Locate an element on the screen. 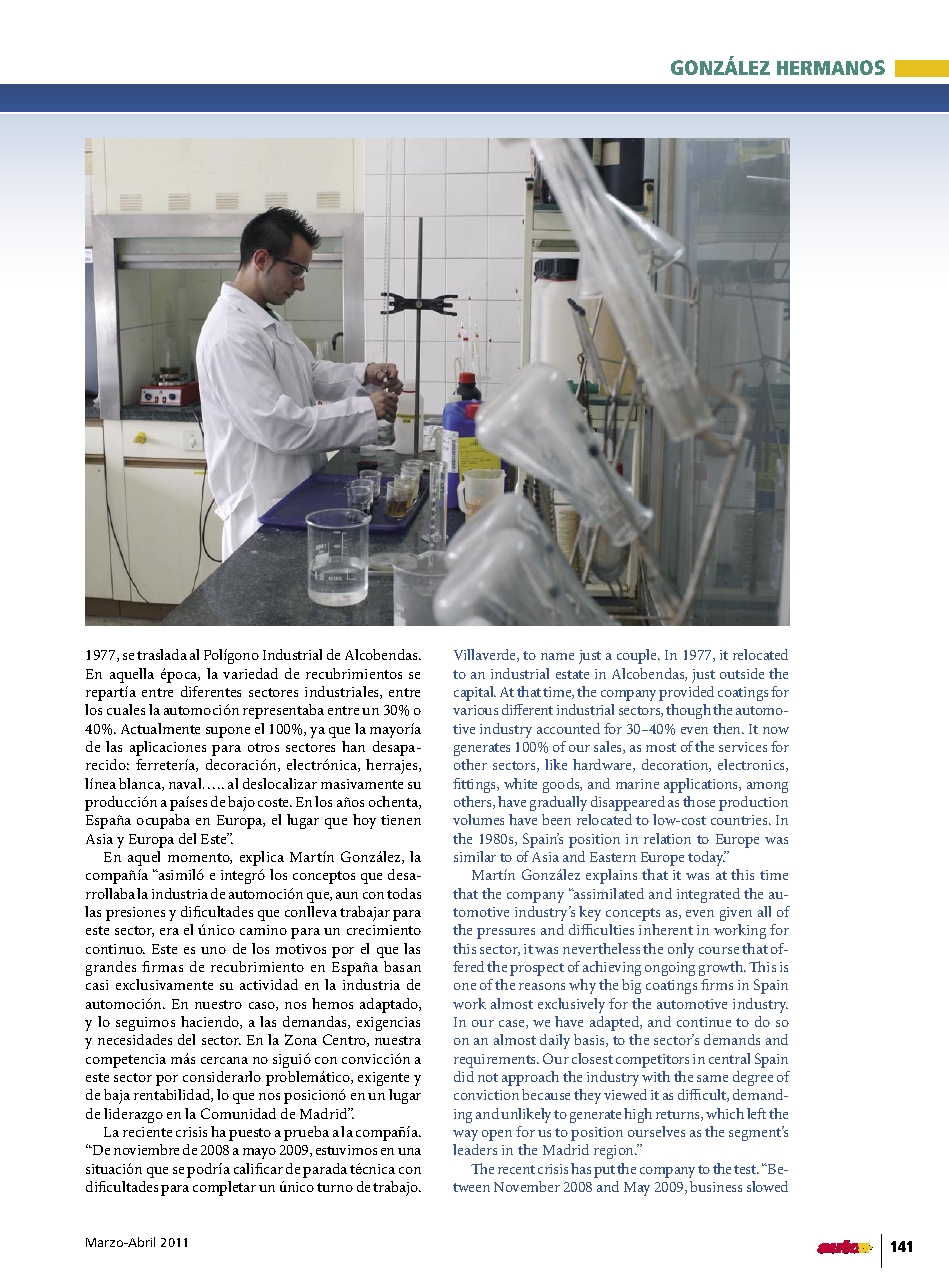 The image size is (949, 1288). continue is located at coordinates (704, 1022).
